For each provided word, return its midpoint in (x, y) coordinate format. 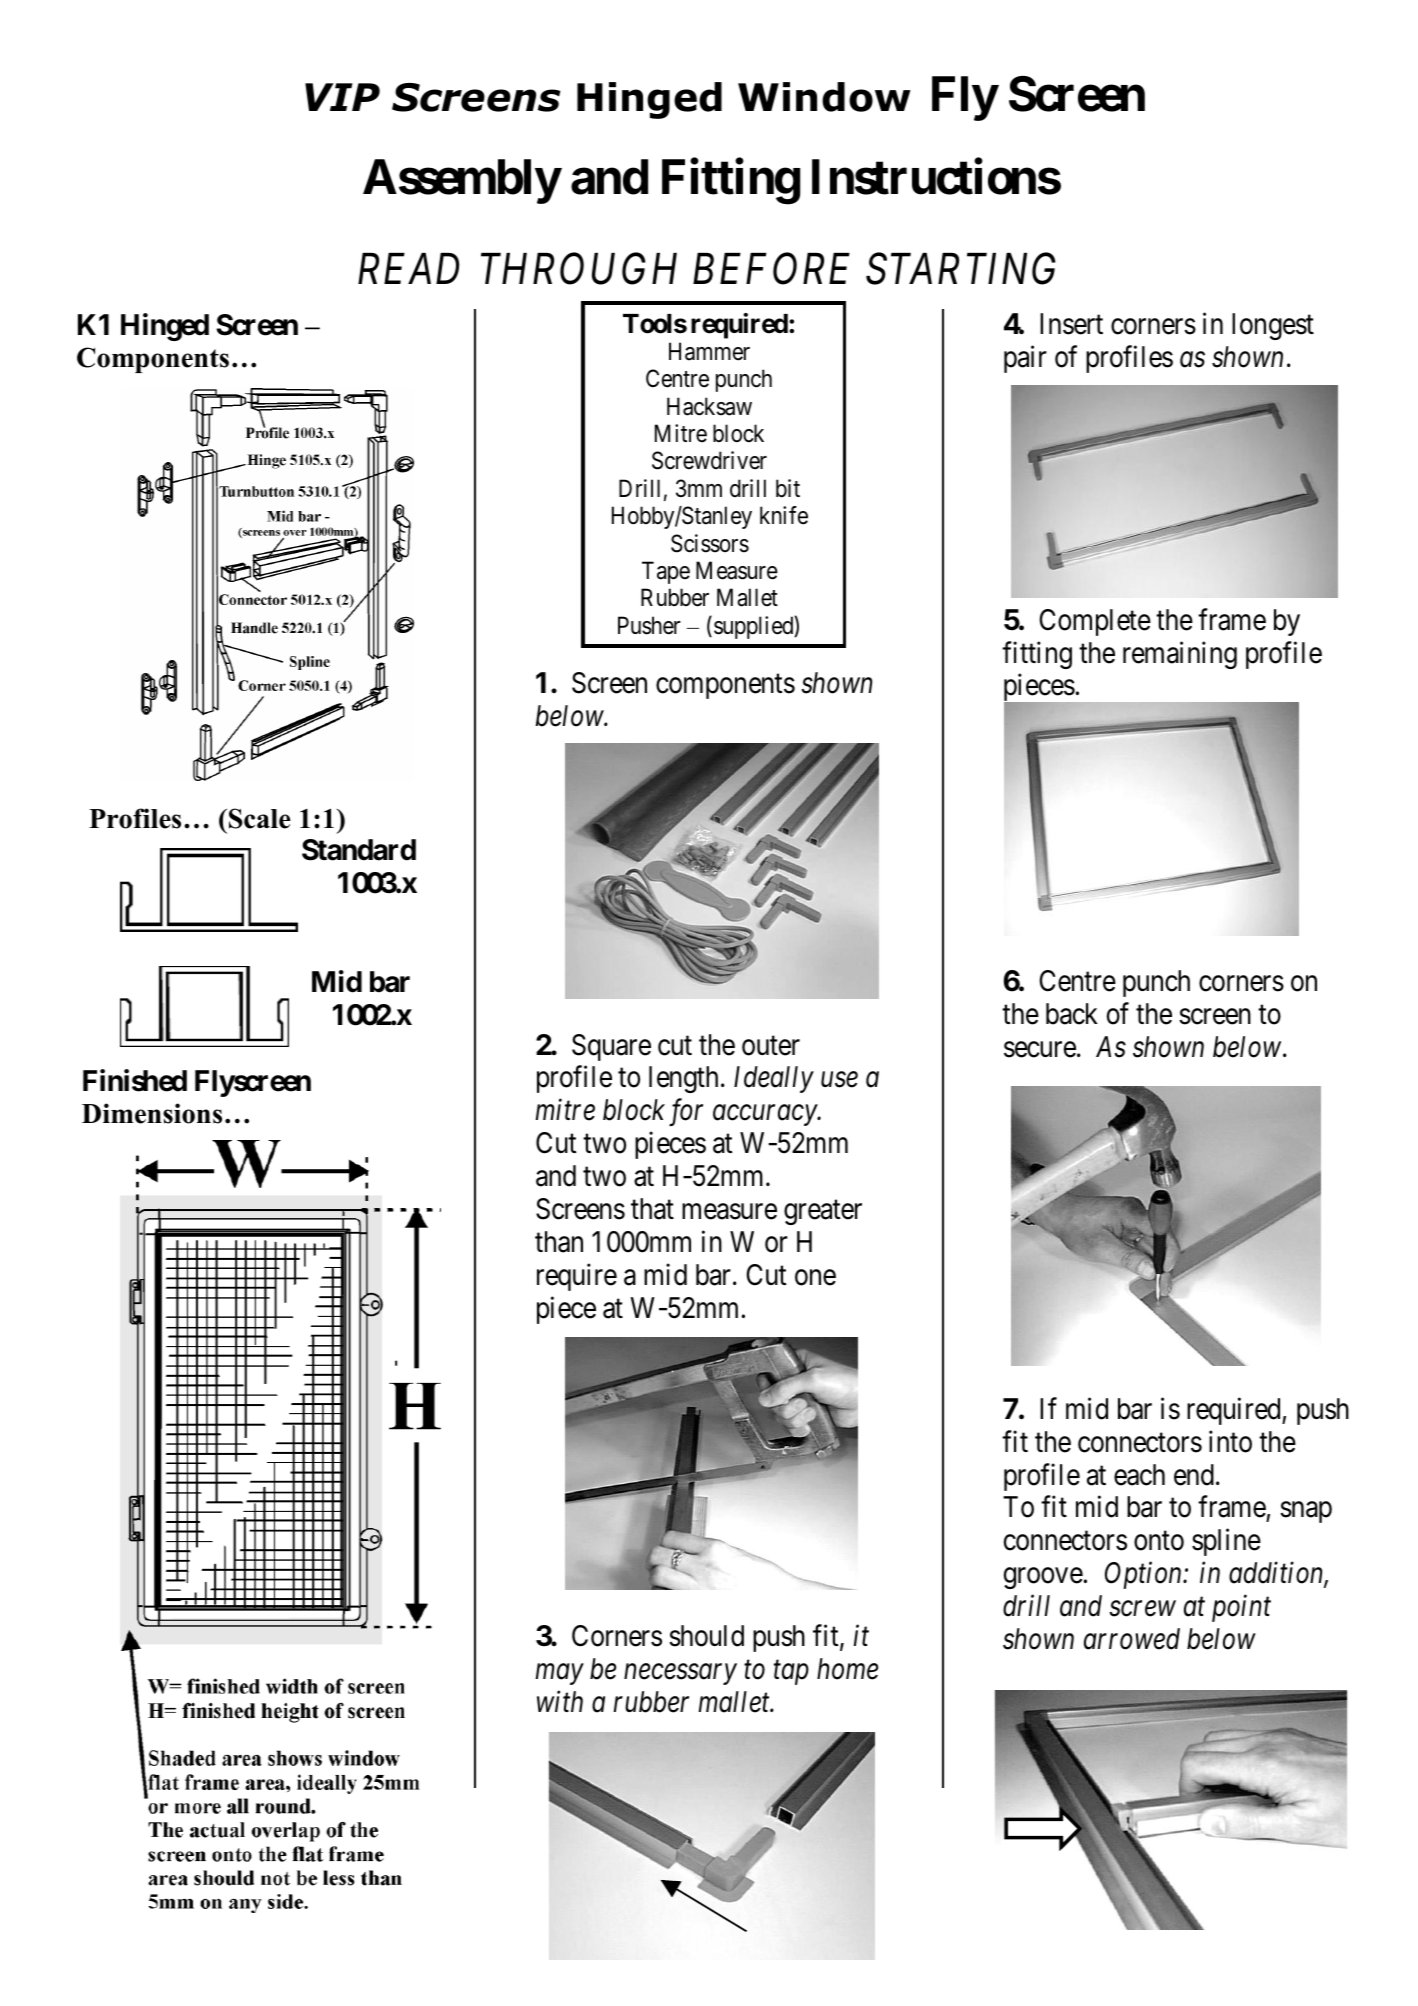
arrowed (1132, 1639)
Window (824, 97)
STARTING (960, 269)
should (706, 1636)
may (559, 1675)
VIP (342, 97)
